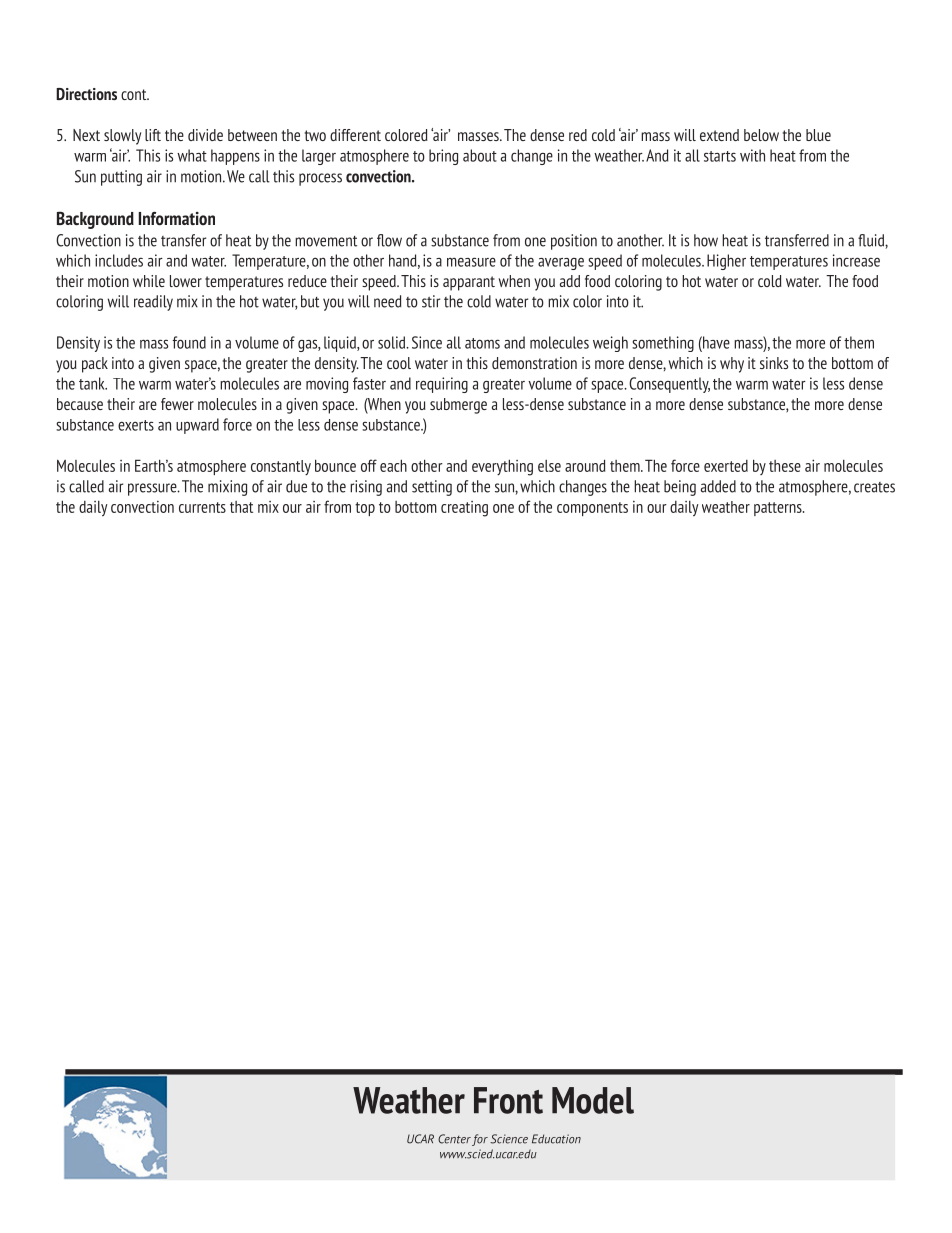 The width and height of the screenshot is (952, 1233). What do you see at coordinates (761, 135) in the screenshot?
I see `below` at bounding box center [761, 135].
